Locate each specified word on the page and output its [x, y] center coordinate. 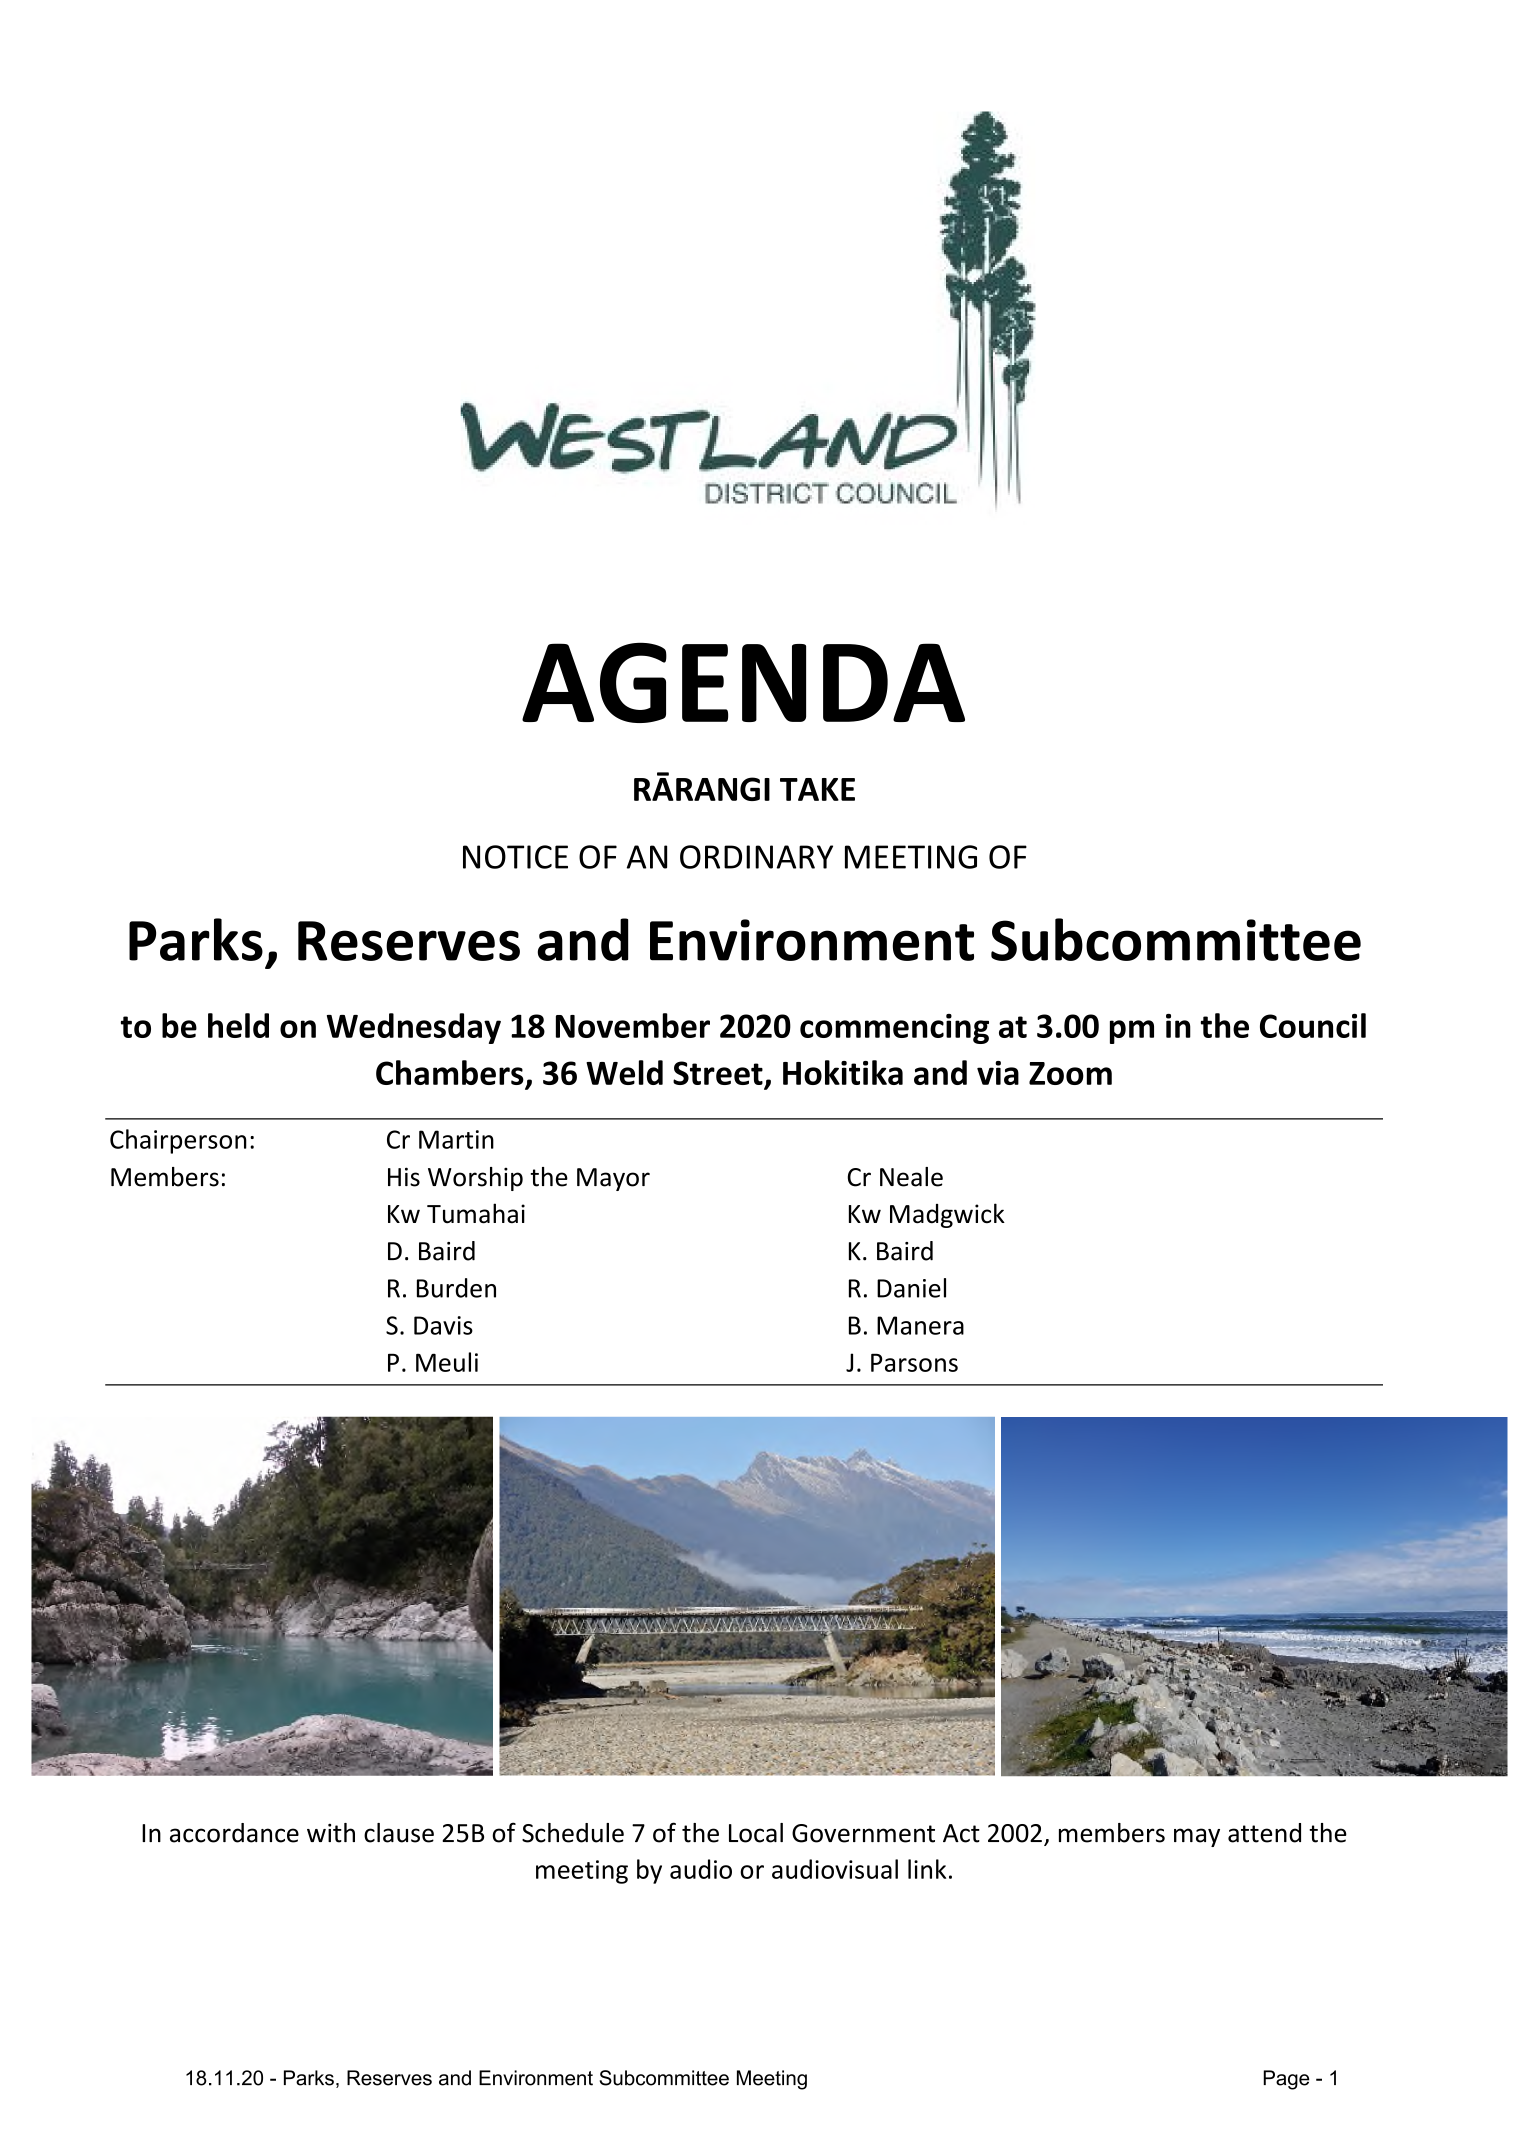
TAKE [817, 789]
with [331, 1833]
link [927, 1869]
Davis [443, 1325]
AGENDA [743, 682]
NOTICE [515, 857]
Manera [920, 1325]
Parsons [914, 1362]
